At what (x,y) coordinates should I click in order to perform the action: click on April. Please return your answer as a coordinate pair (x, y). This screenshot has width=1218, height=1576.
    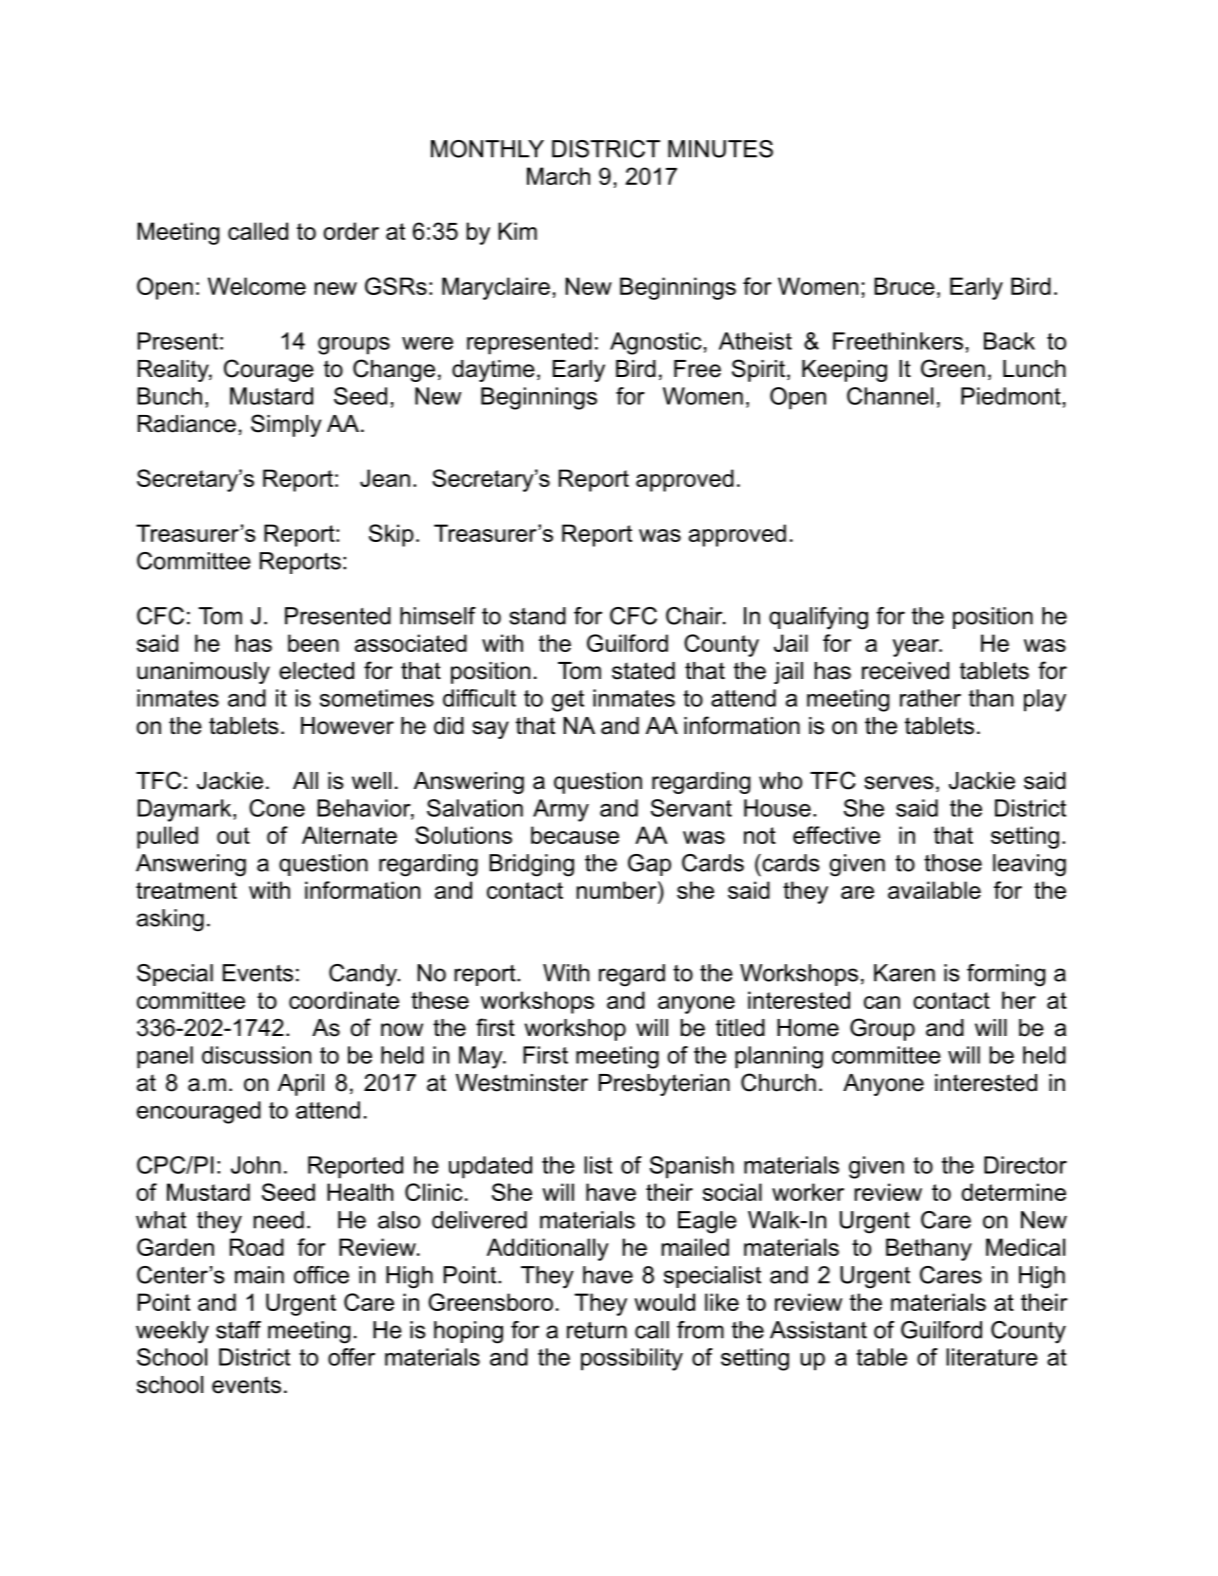
    Looking at the image, I should click on (301, 1085).
